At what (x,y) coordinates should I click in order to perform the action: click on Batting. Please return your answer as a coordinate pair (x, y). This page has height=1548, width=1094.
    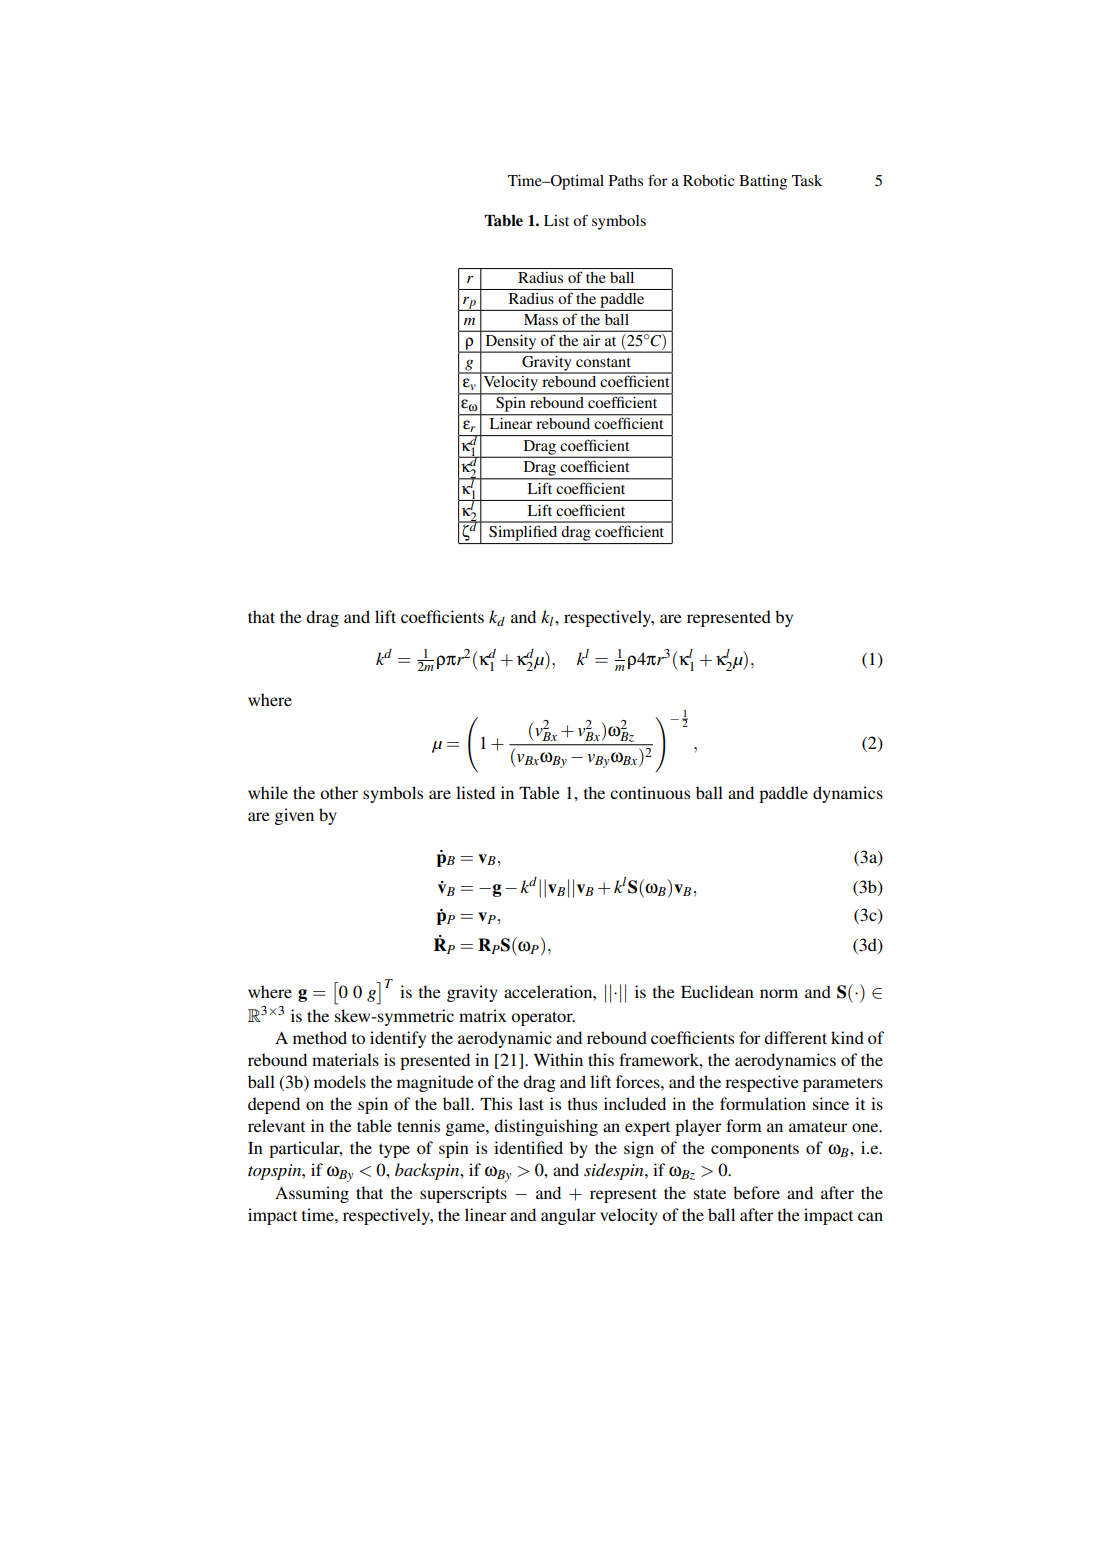
    Looking at the image, I should click on (763, 182).
